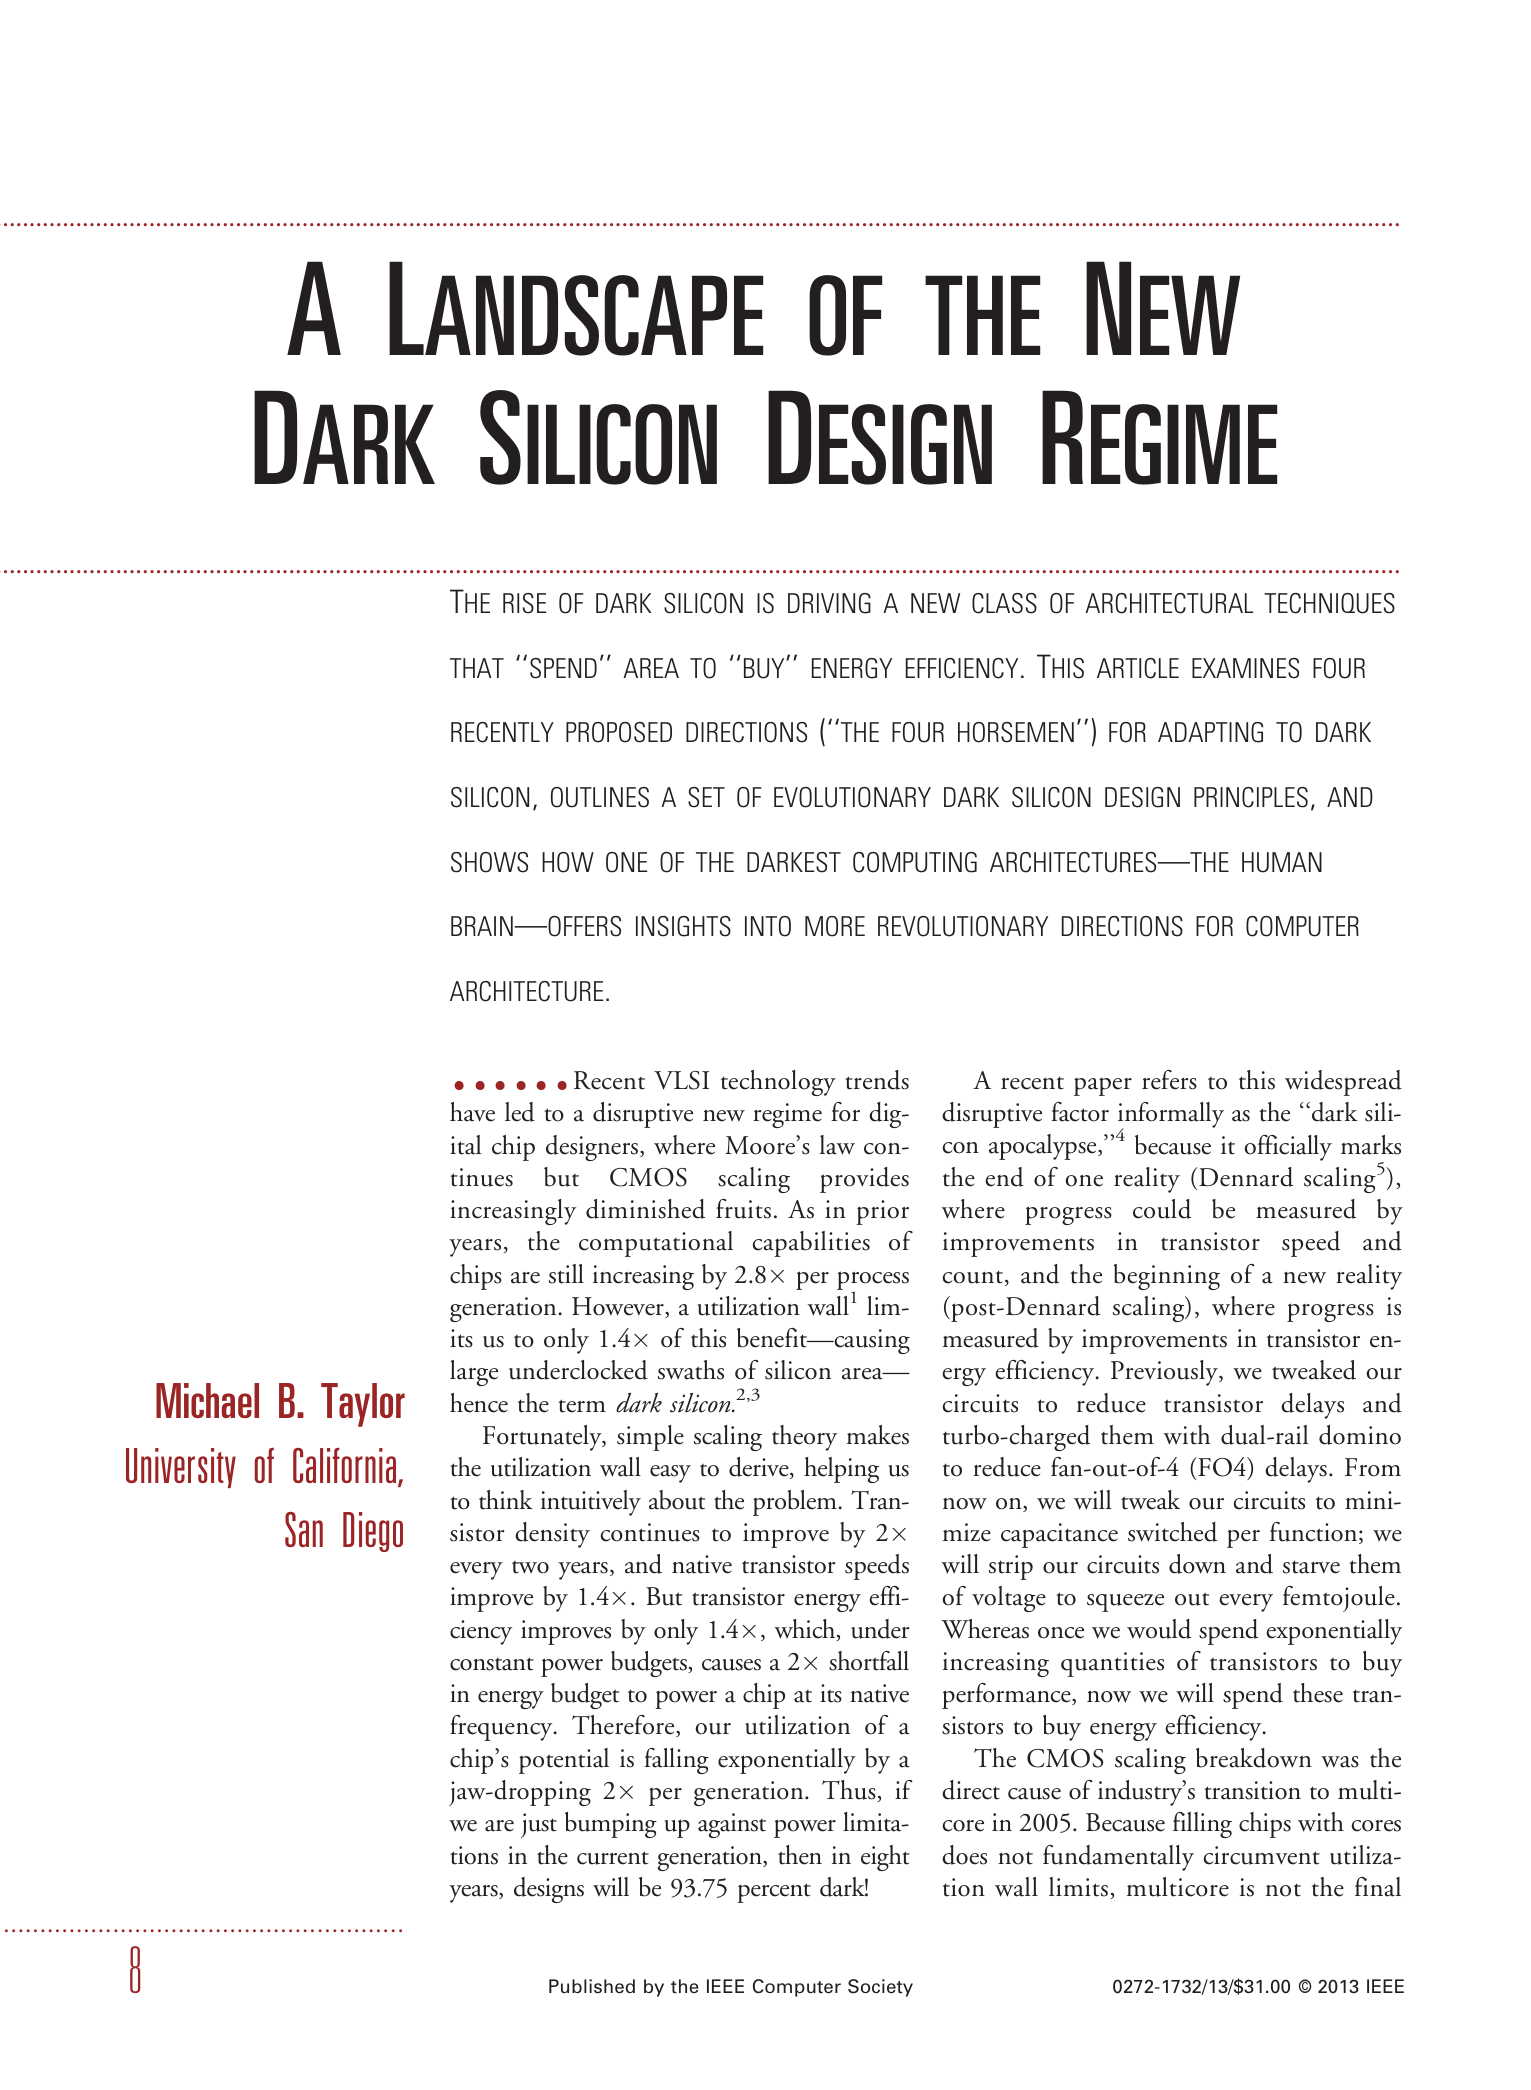 The image size is (1531, 2090). What do you see at coordinates (489, 862) in the screenshot?
I see `SHOWS` at bounding box center [489, 862].
